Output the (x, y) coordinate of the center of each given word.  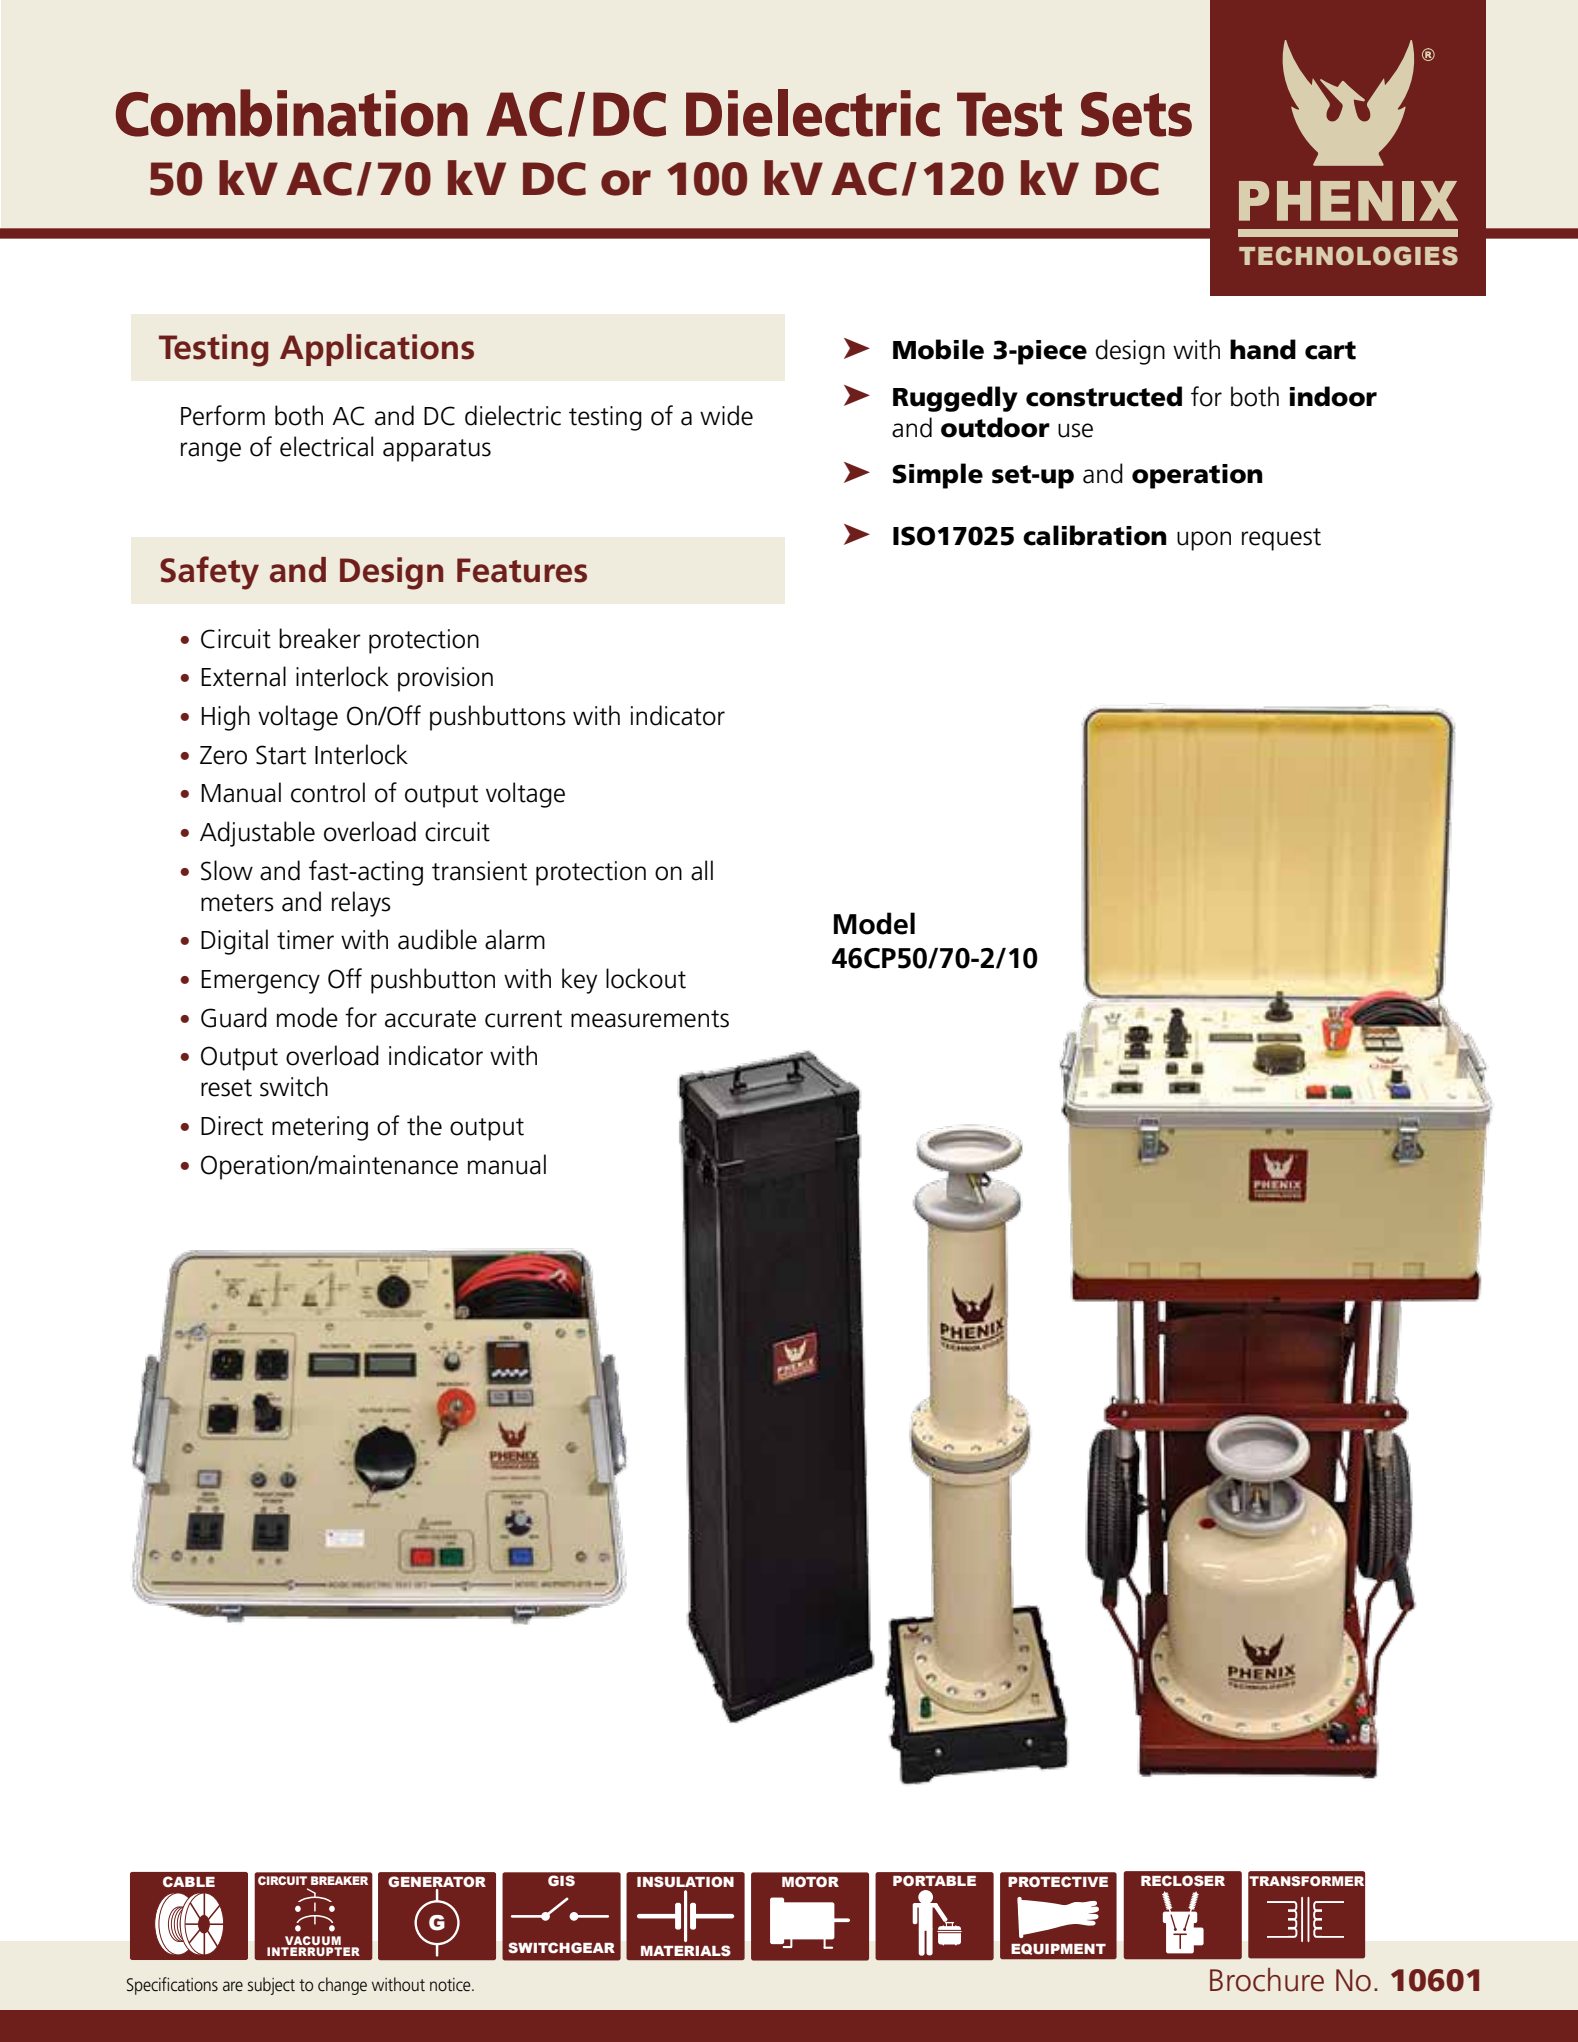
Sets (1136, 114)
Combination (292, 113)
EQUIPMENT (1058, 1949)
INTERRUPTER (313, 1951)
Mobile (938, 349)
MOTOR (810, 1881)
